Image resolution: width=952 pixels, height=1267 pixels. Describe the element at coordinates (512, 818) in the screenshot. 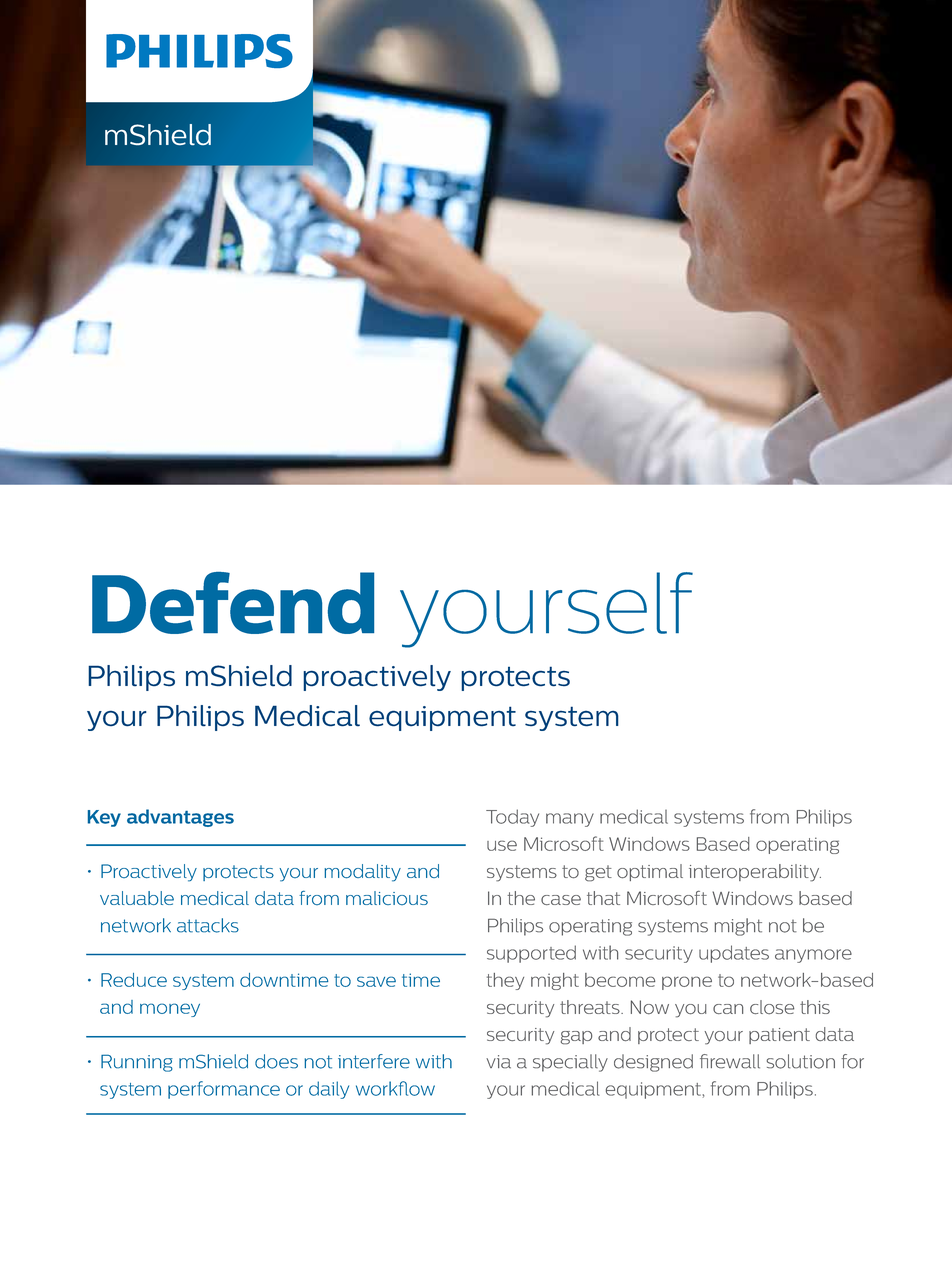

I see `Today` at that location.
